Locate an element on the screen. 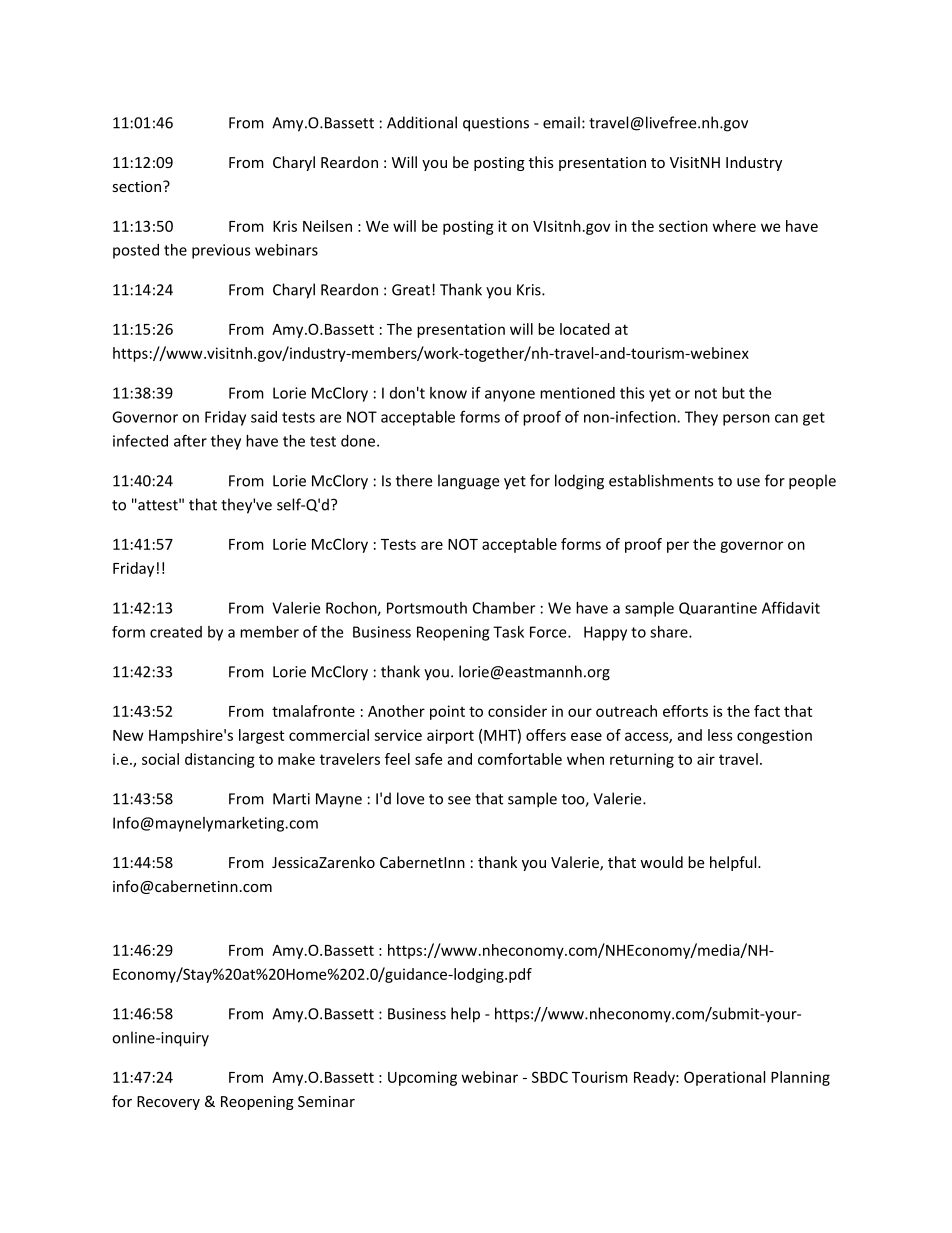 The height and width of the screenshot is (1233, 952). use is located at coordinates (748, 482).
